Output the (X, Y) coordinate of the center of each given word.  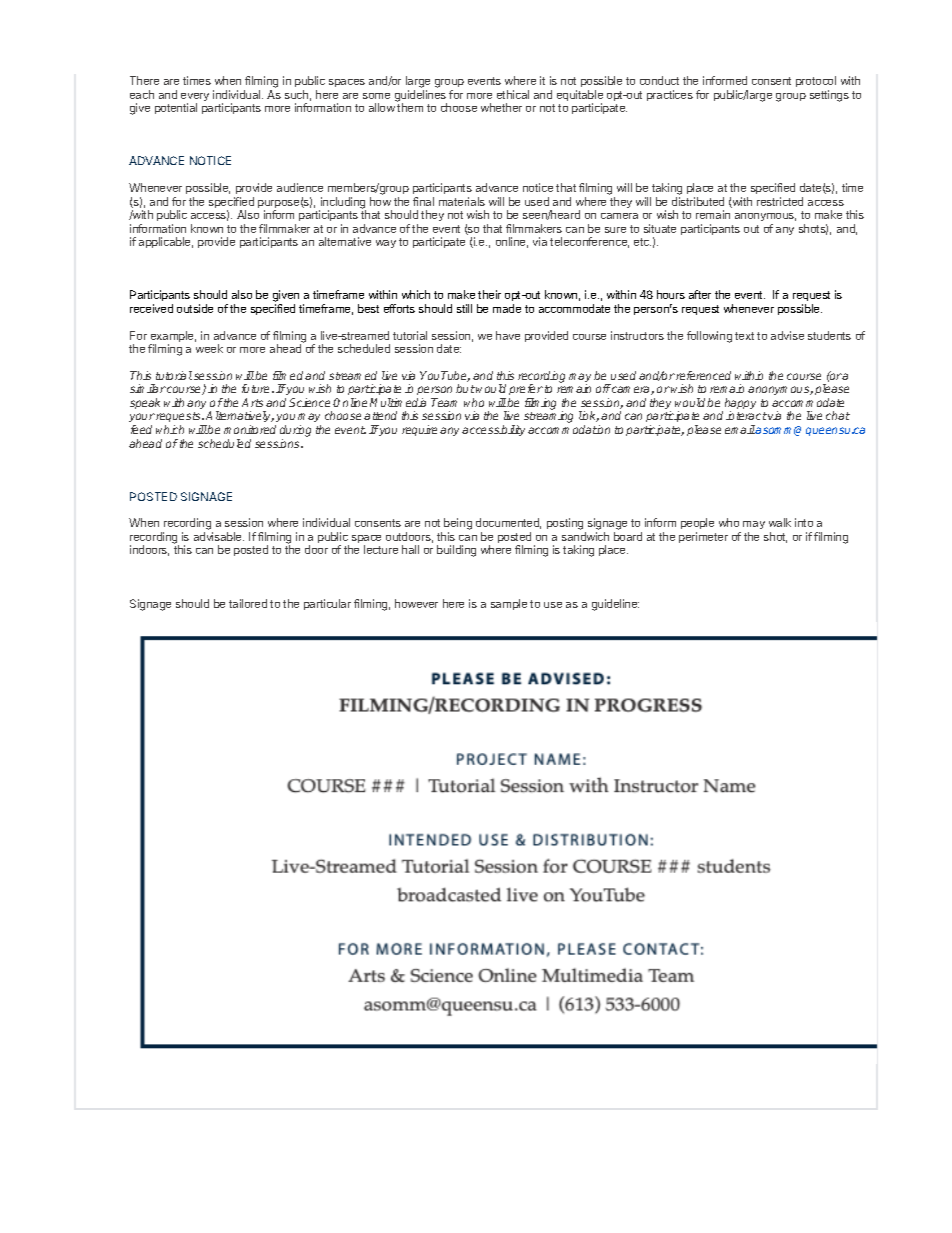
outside (195, 308)
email (740, 429)
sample (509, 604)
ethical (513, 94)
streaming (548, 417)
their (489, 294)
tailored (248, 603)
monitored (250, 429)
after (700, 294)
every (195, 98)
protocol (816, 81)
